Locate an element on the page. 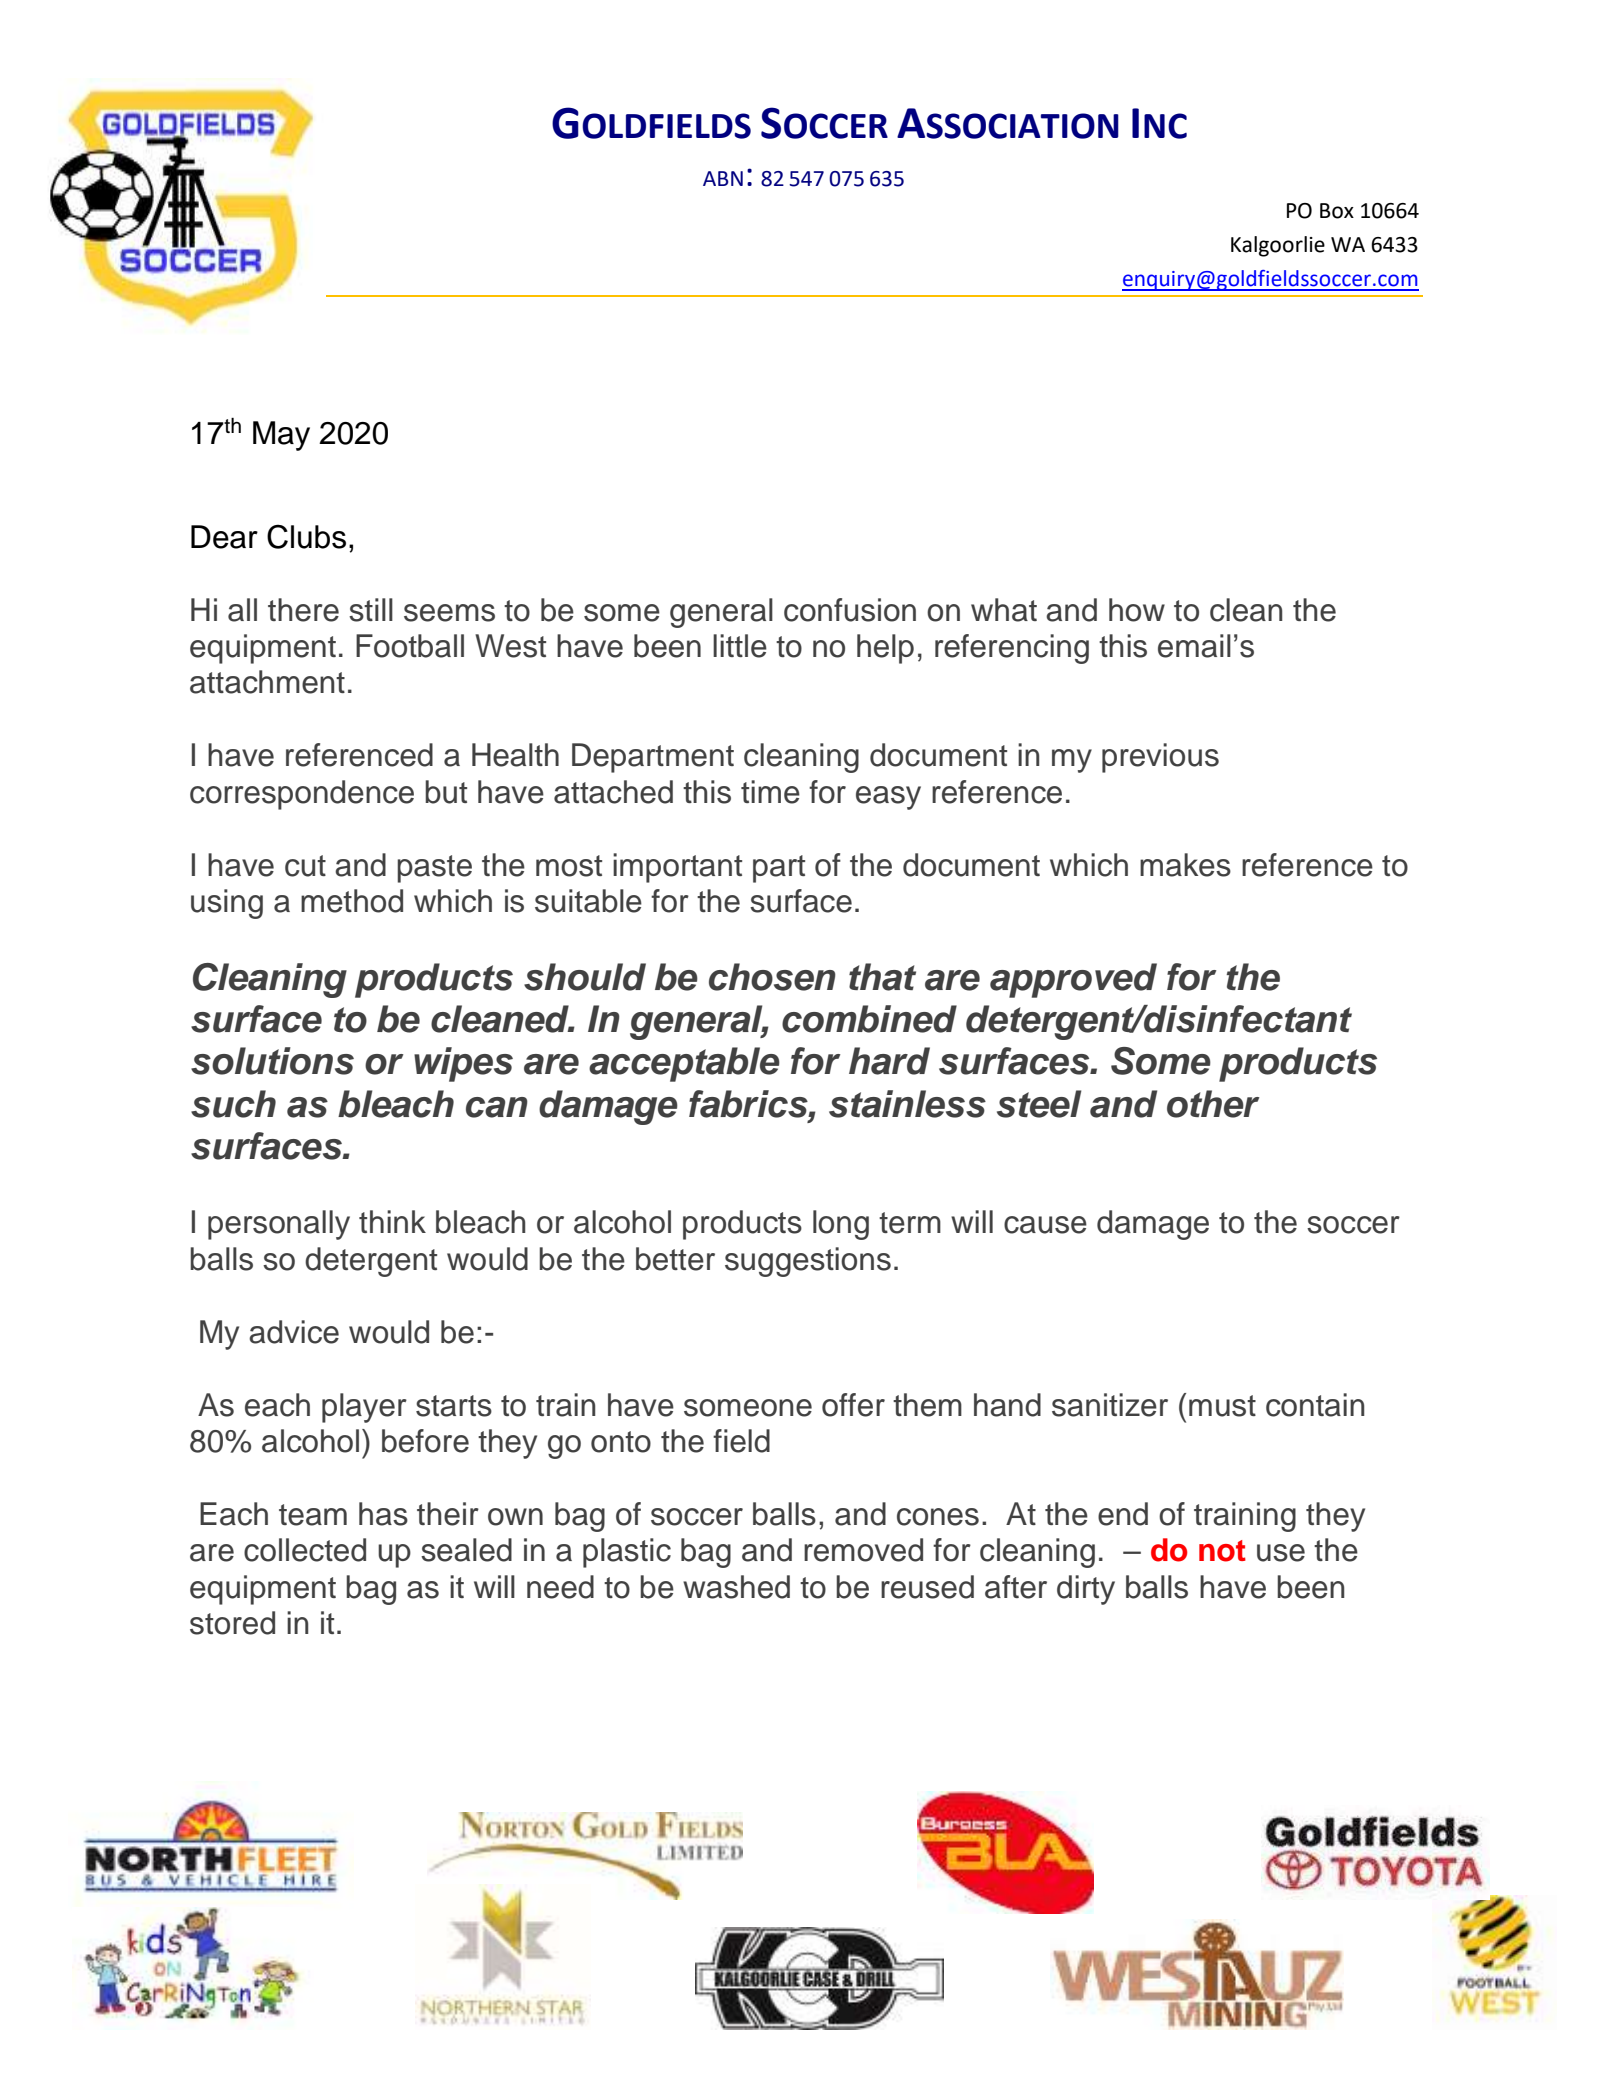  method is located at coordinates (352, 901).
